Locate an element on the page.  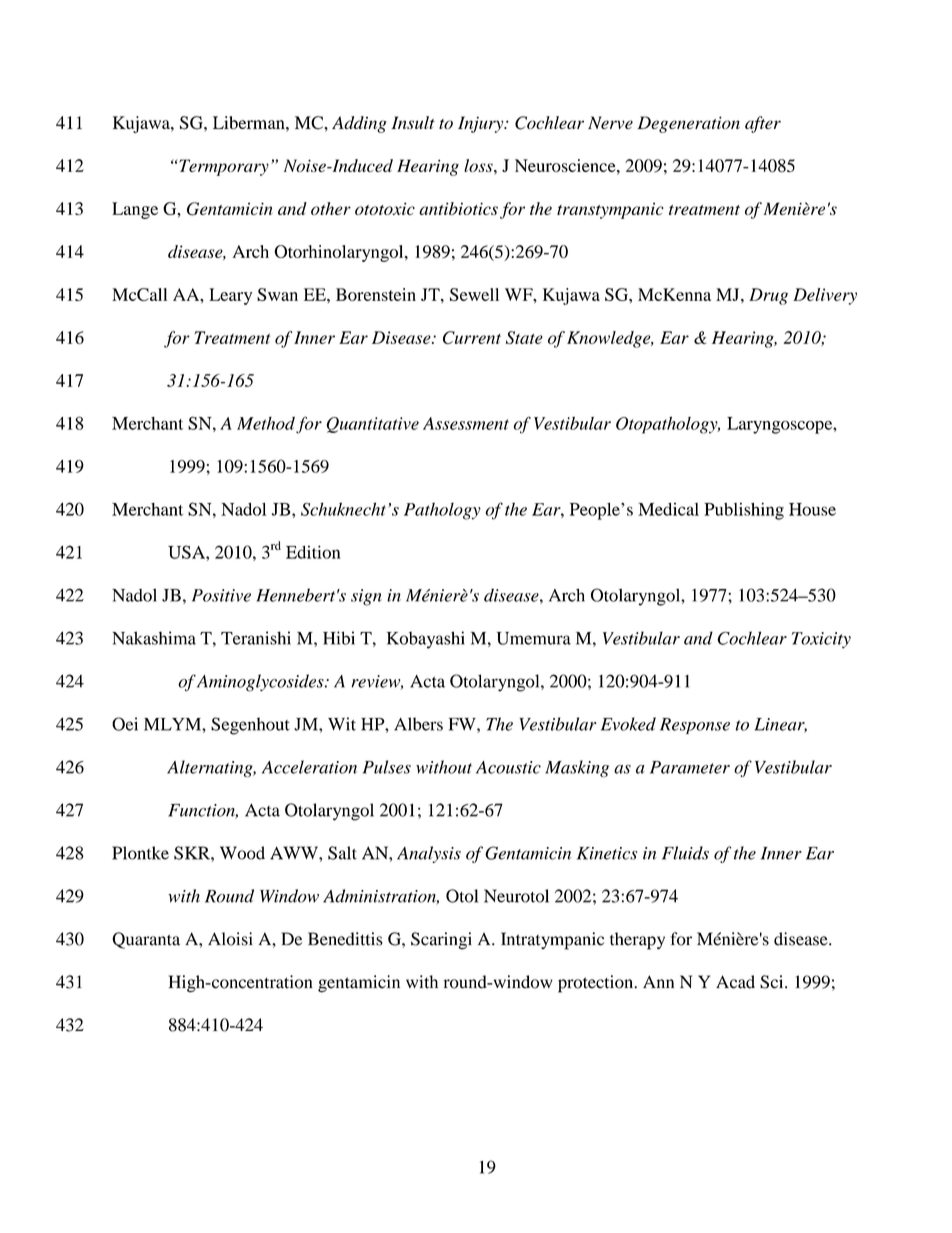
Injury is located at coordinates (482, 124).
